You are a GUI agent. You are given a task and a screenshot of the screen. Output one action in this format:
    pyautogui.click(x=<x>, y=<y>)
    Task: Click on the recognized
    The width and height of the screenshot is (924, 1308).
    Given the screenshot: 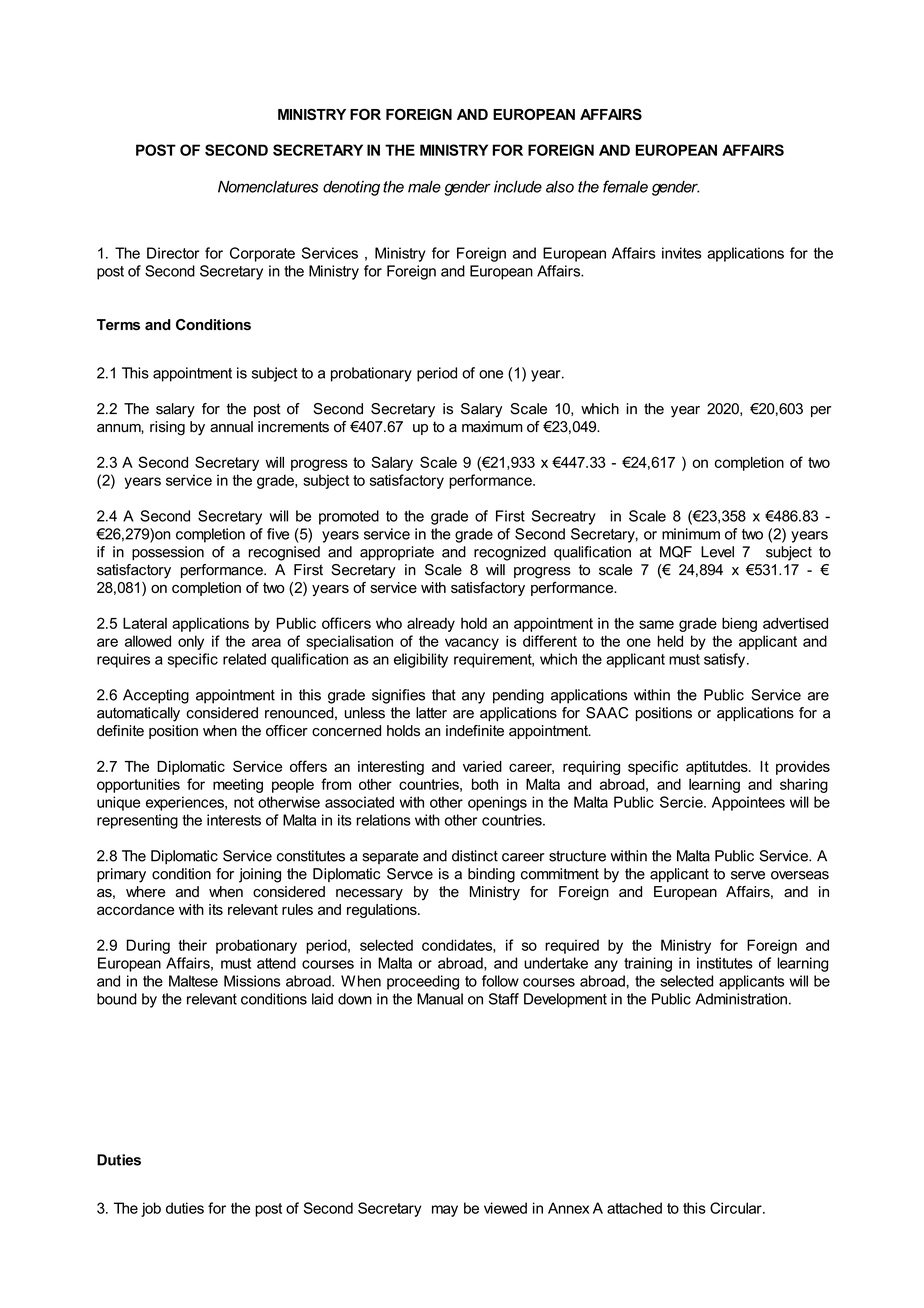 What is the action you would take?
    pyautogui.click(x=510, y=553)
